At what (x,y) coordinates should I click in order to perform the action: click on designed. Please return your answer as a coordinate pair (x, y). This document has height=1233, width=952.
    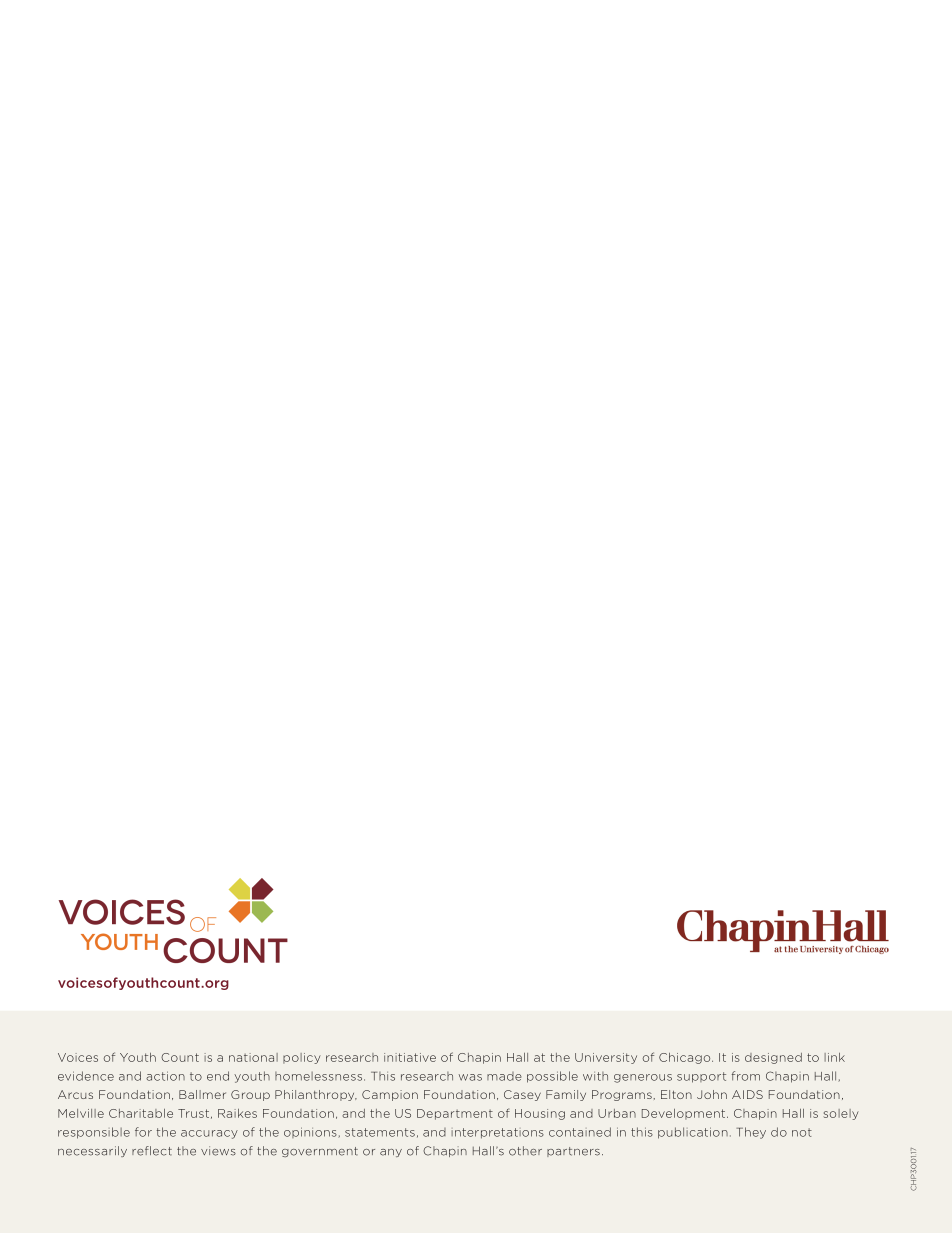
    Looking at the image, I should click on (773, 1058).
